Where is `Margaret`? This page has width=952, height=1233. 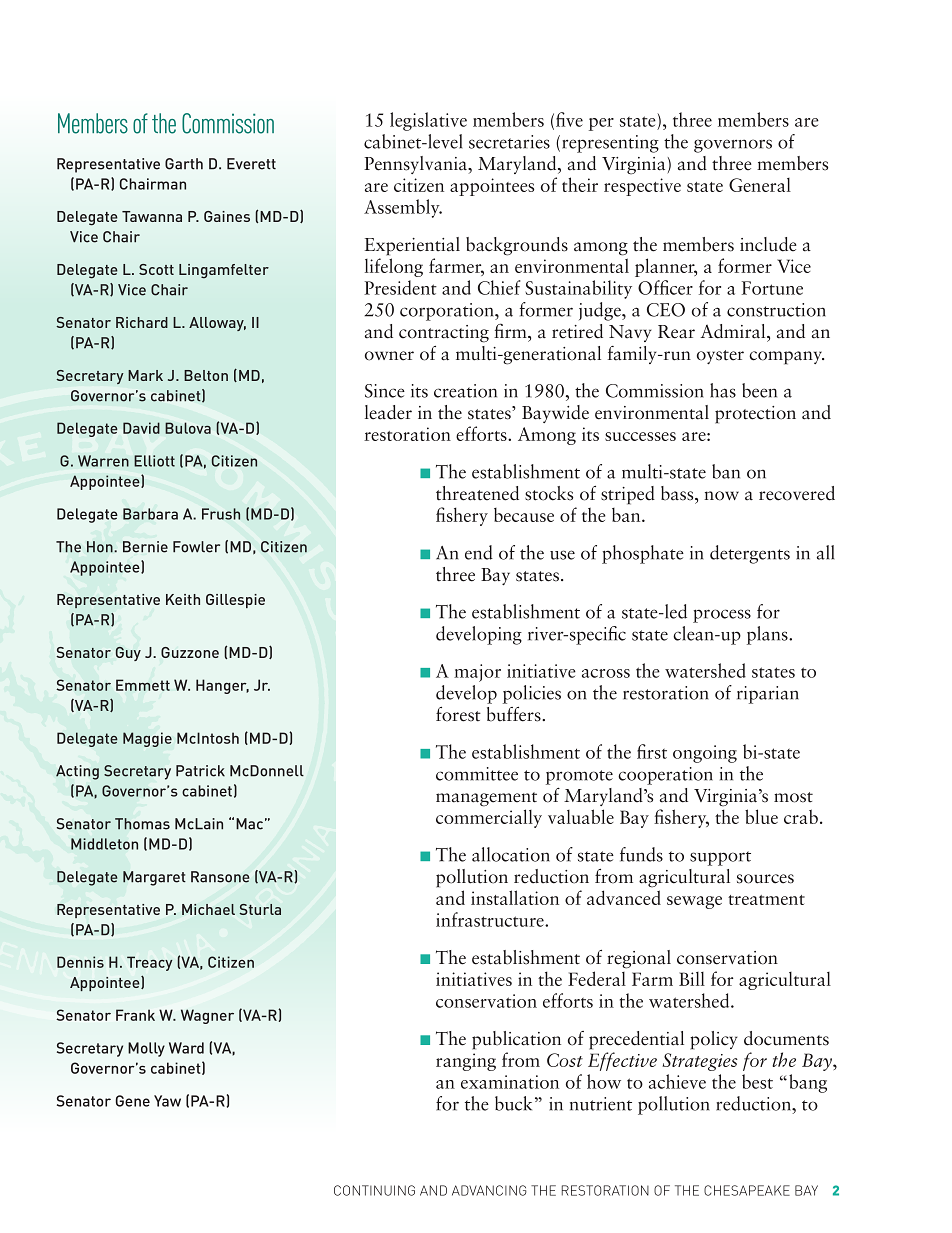 Margaret is located at coordinates (154, 878).
